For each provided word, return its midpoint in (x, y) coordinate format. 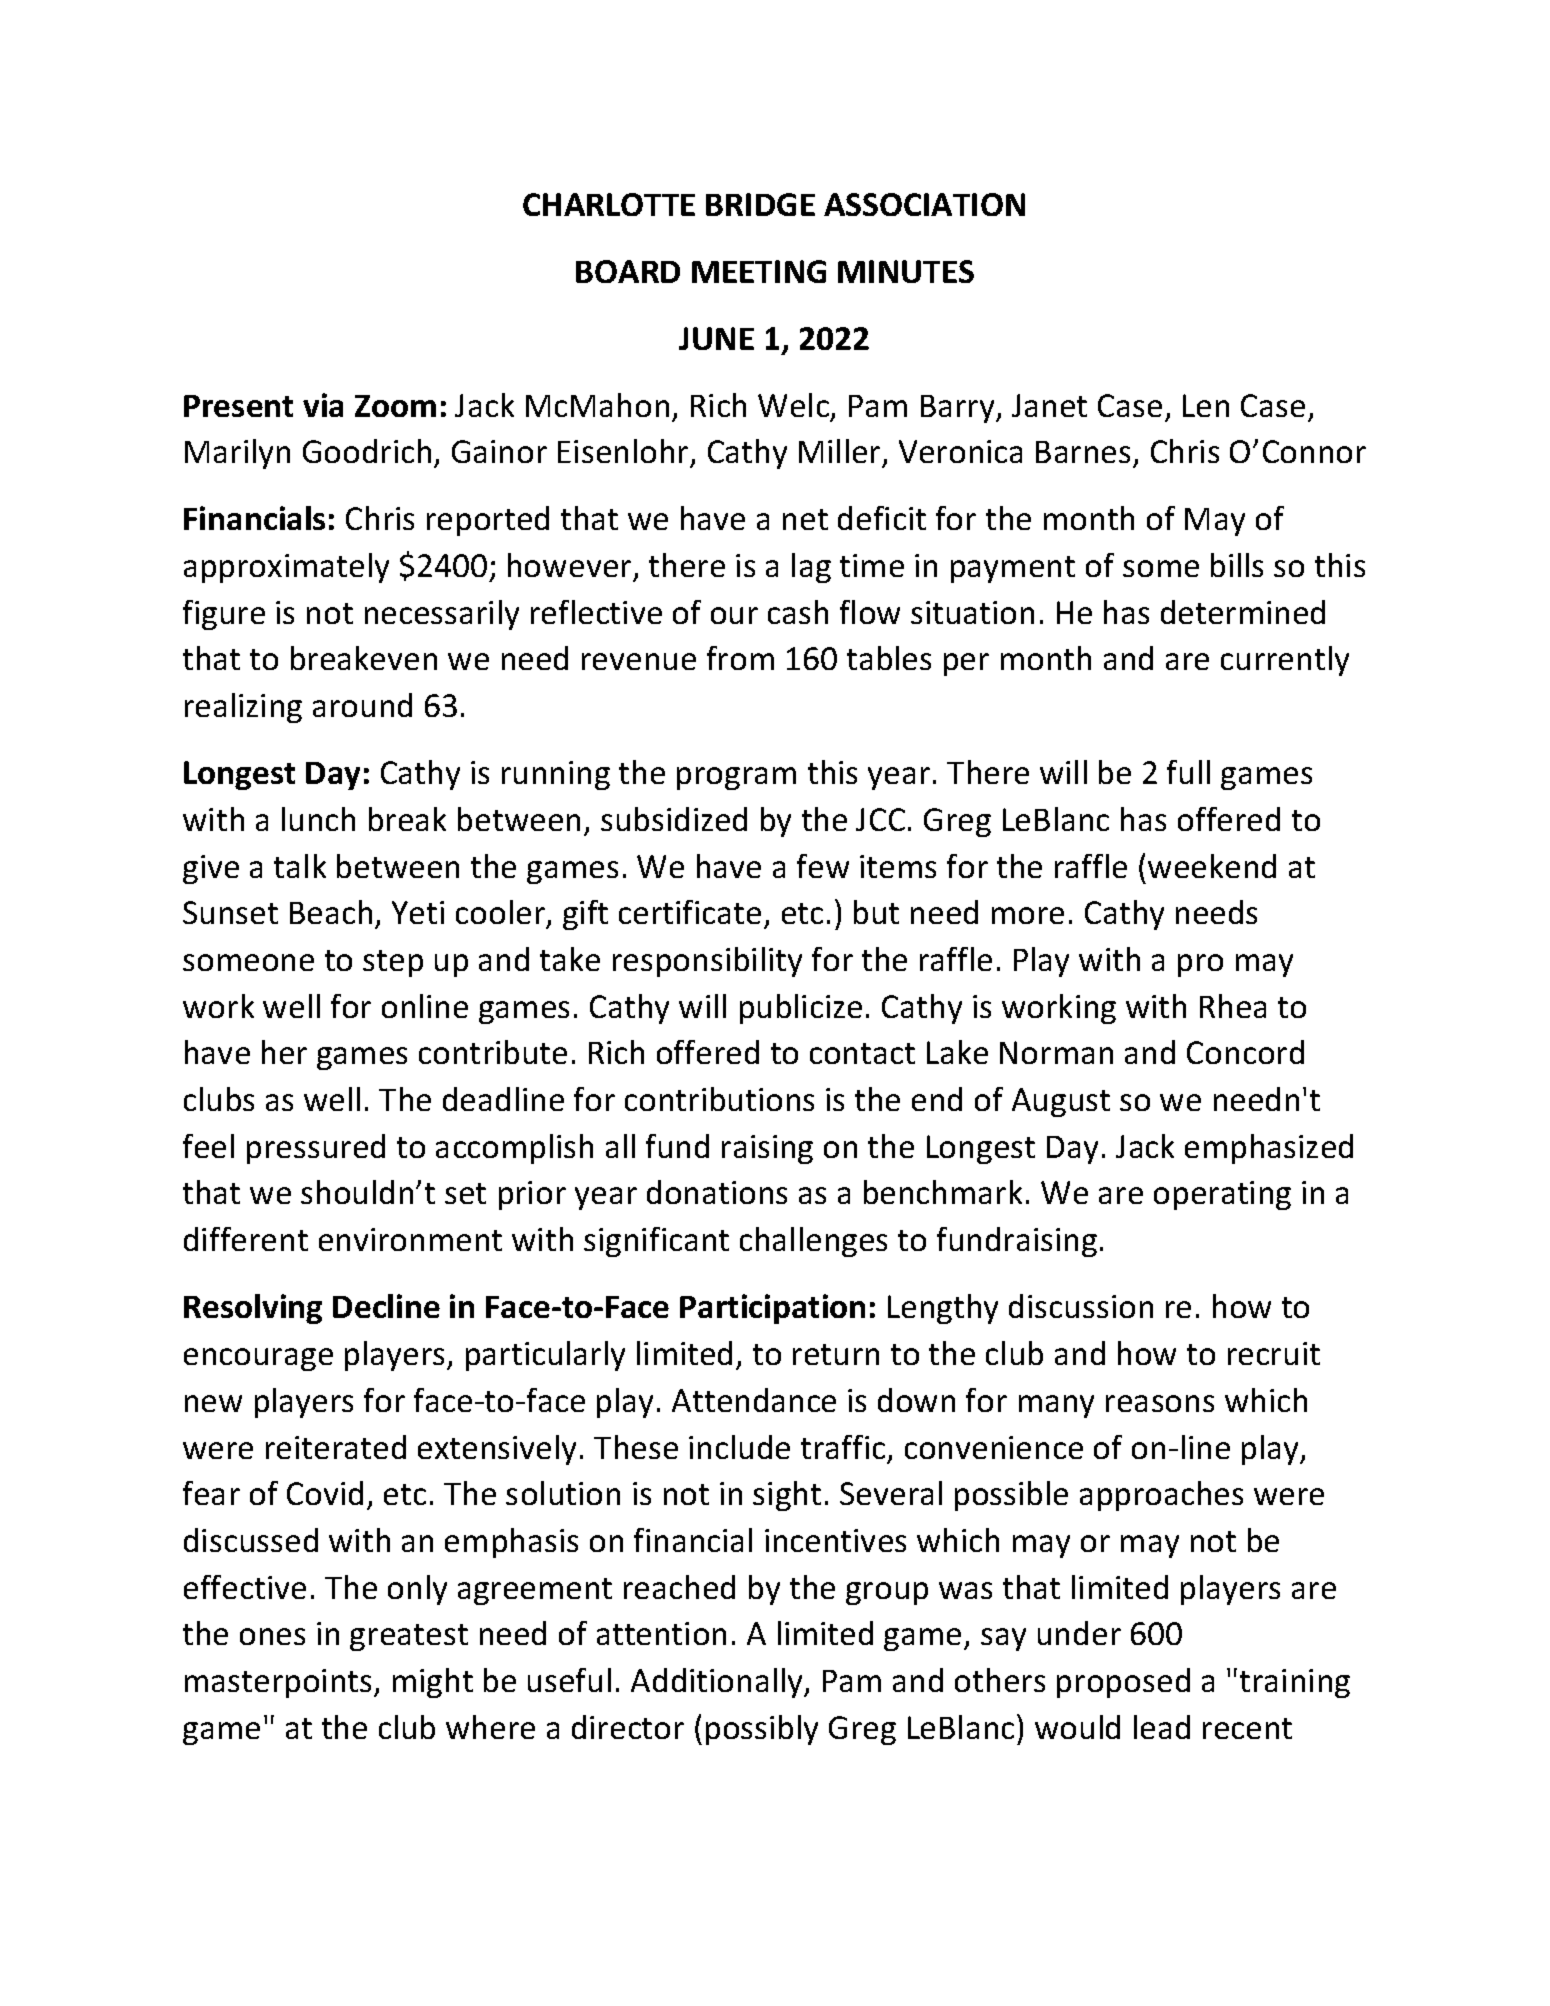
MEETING (759, 271)
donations (717, 1192)
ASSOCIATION (924, 204)
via (323, 405)
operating (1222, 1195)
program (736, 778)
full (1188, 772)
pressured (316, 1149)
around (362, 705)
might (433, 1683)
